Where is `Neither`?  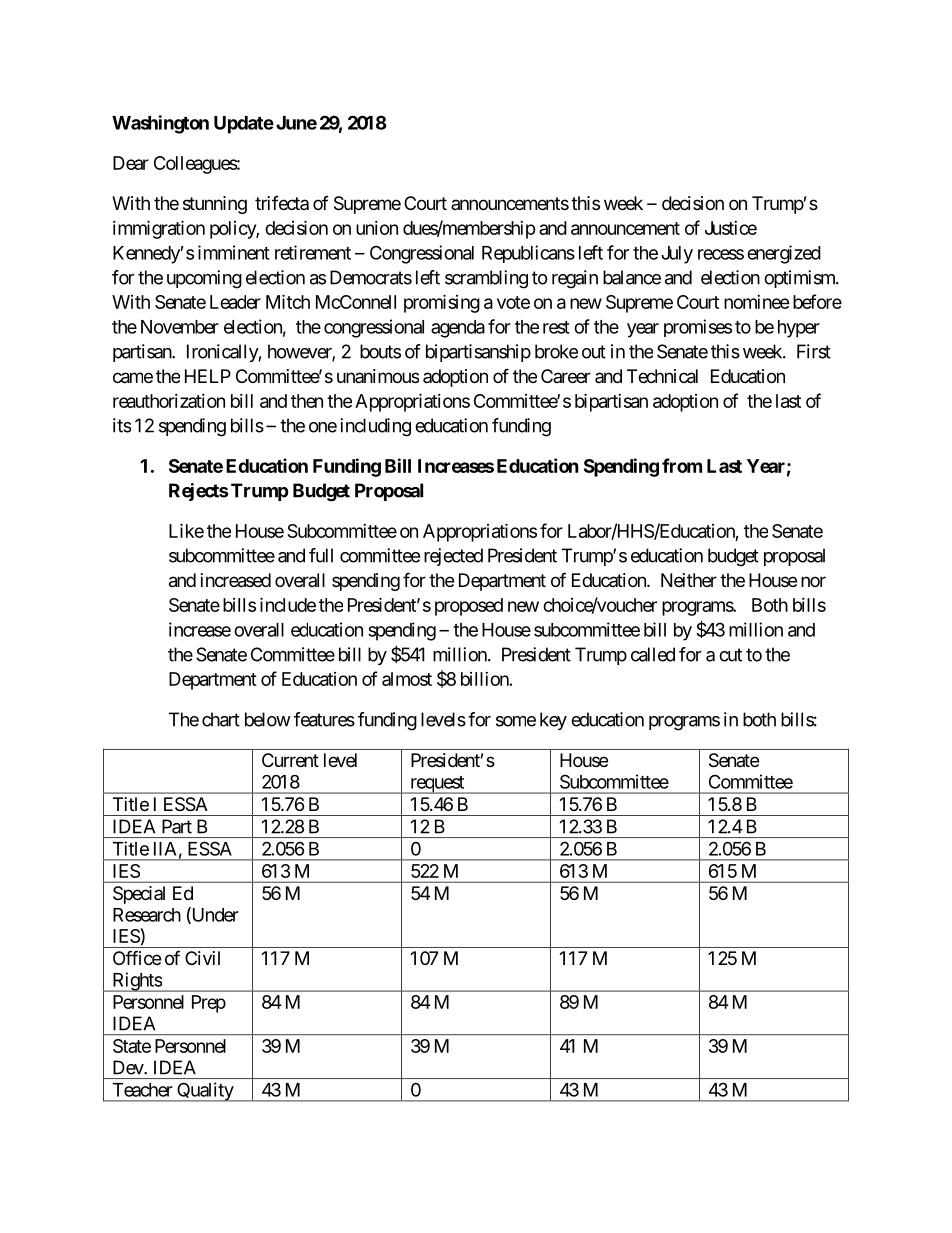
Neither is located at coordinates (689, 580).
